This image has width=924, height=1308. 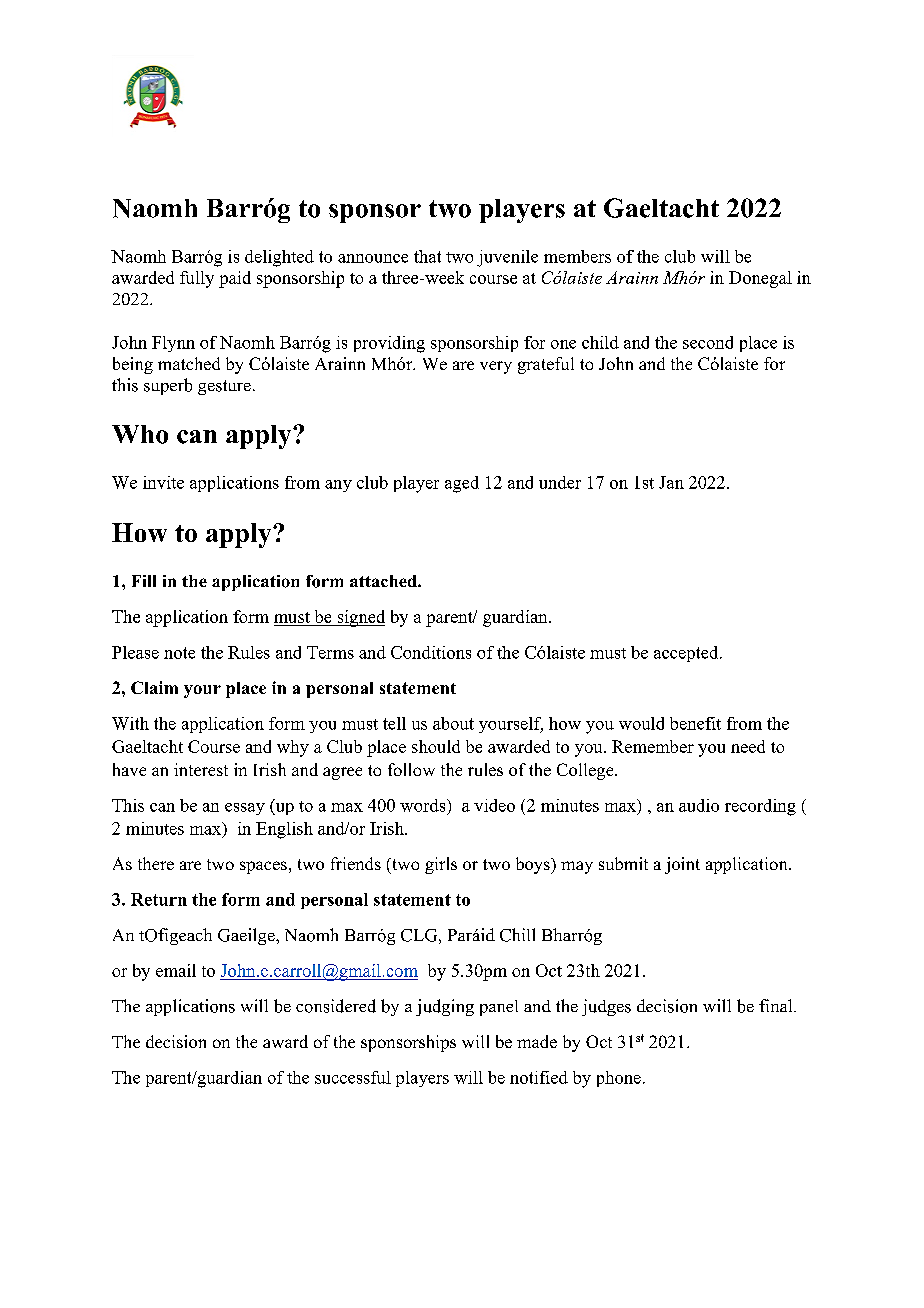 What do you see at coordinates (671, 482) in the image?
I see `Jan` at bounding box center [671, 482].
